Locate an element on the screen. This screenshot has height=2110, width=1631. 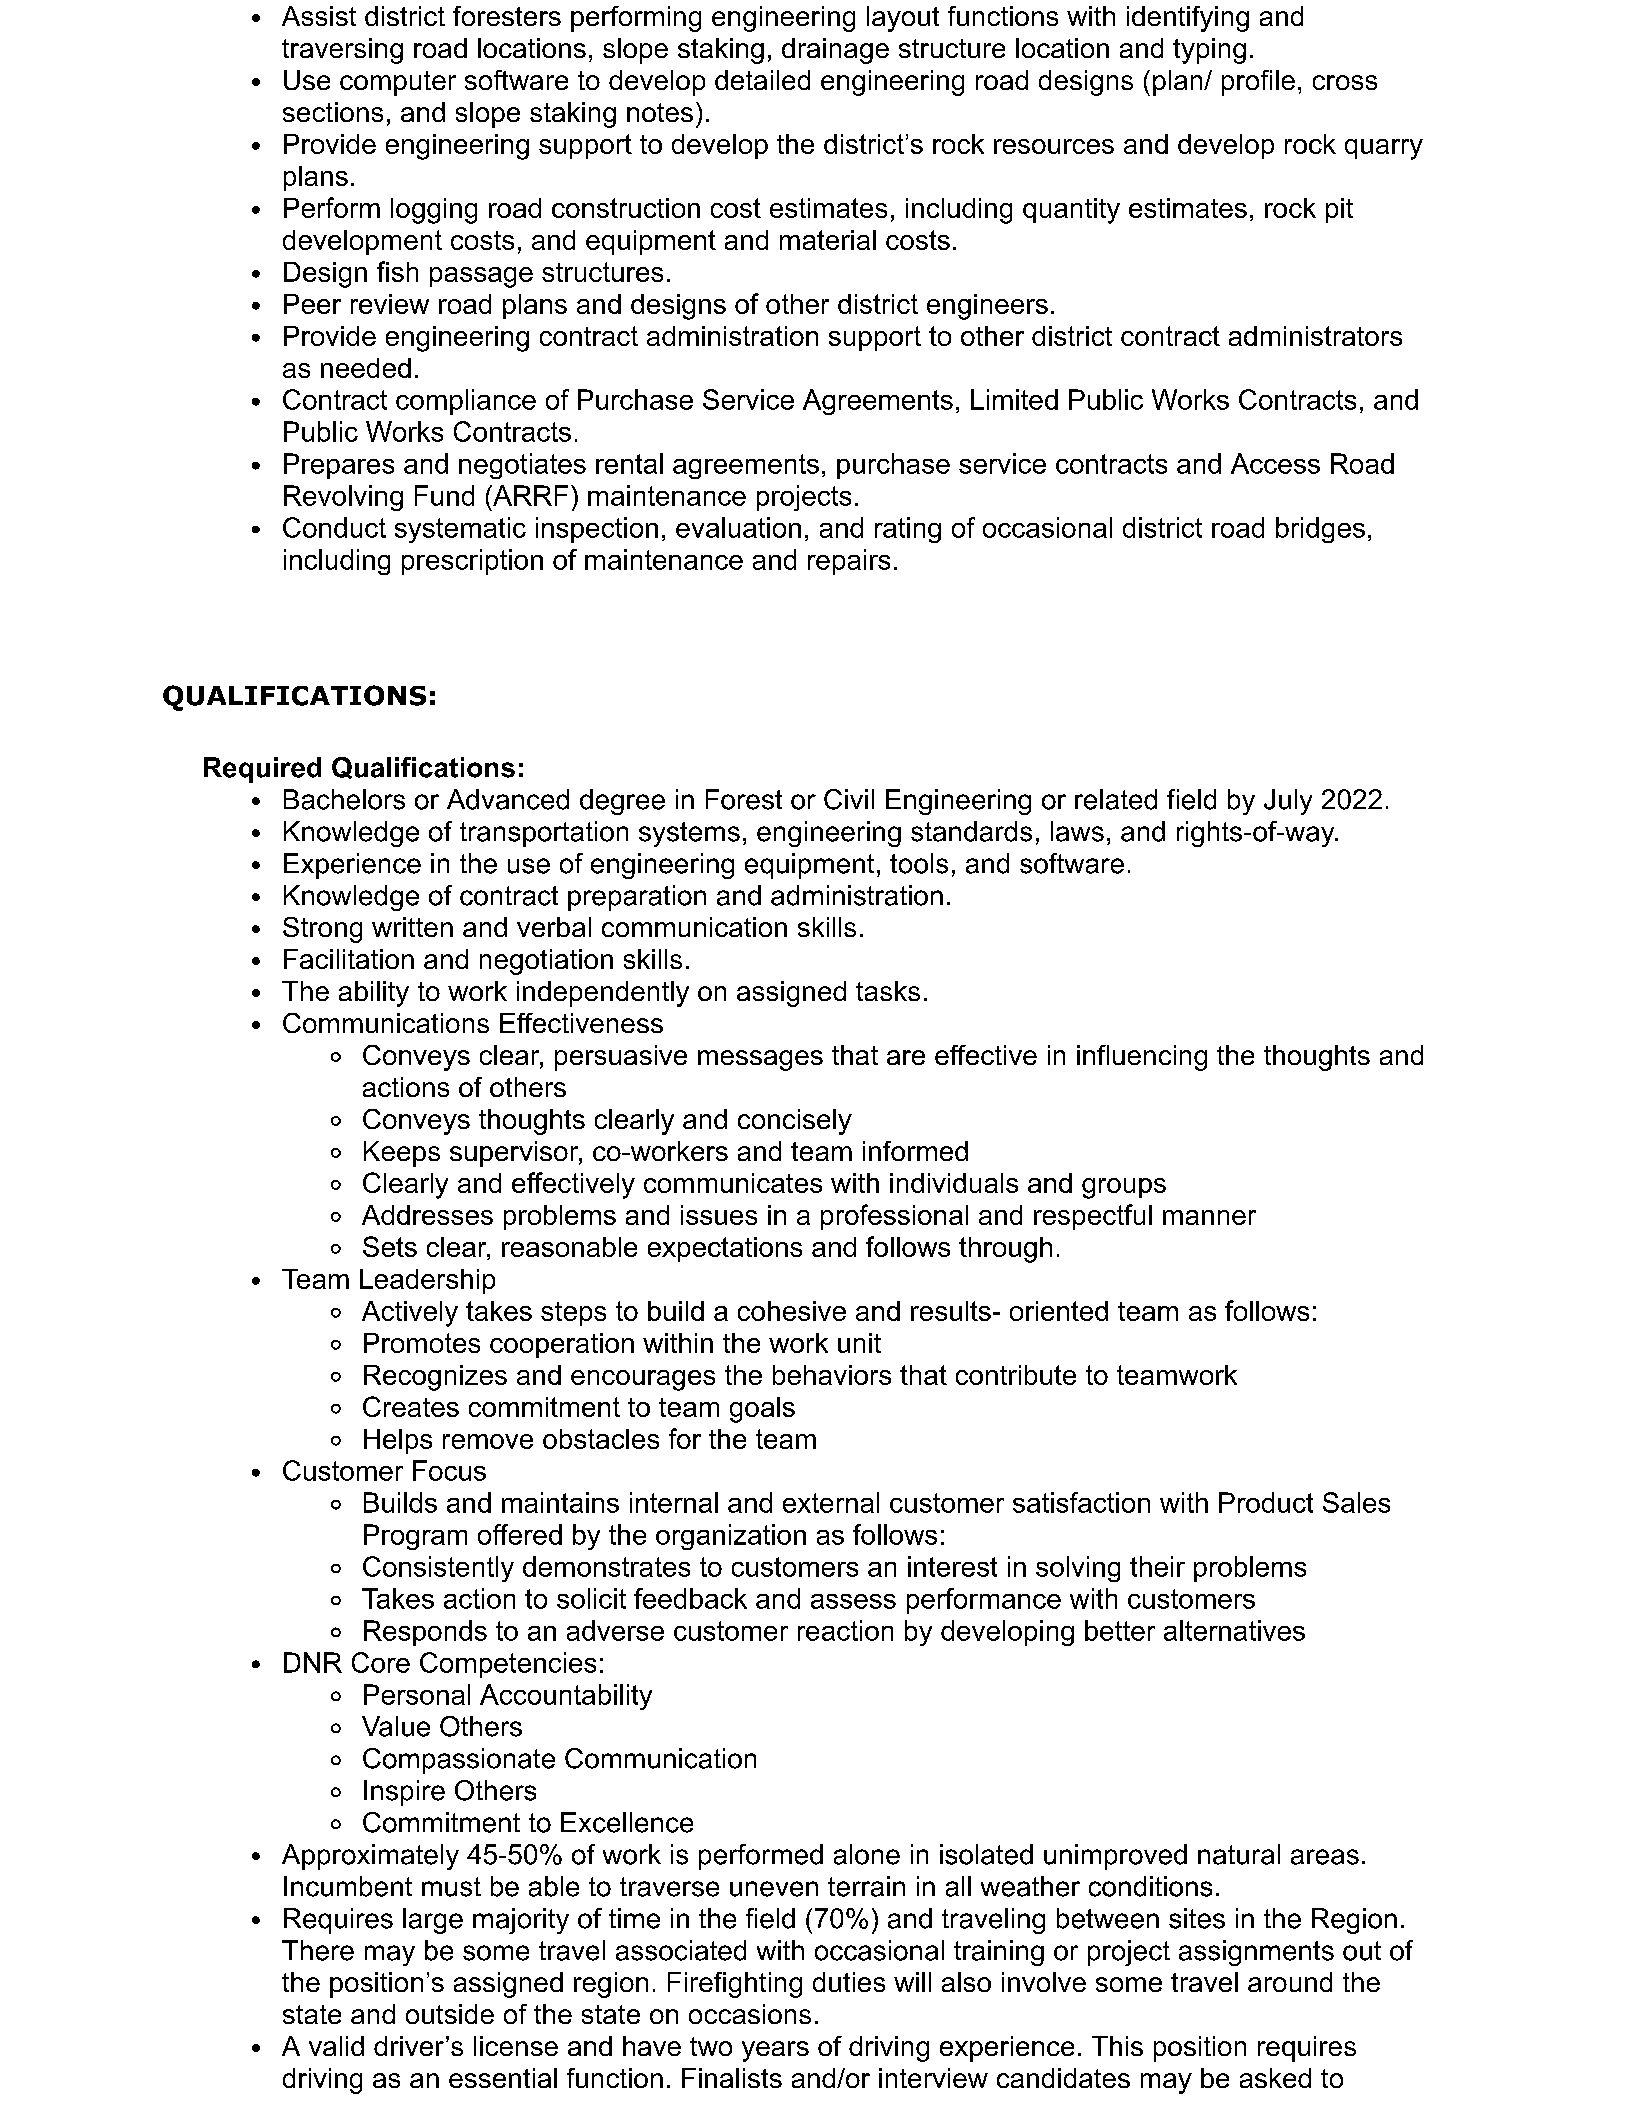
outside is located at coordinates (450, 2014).
